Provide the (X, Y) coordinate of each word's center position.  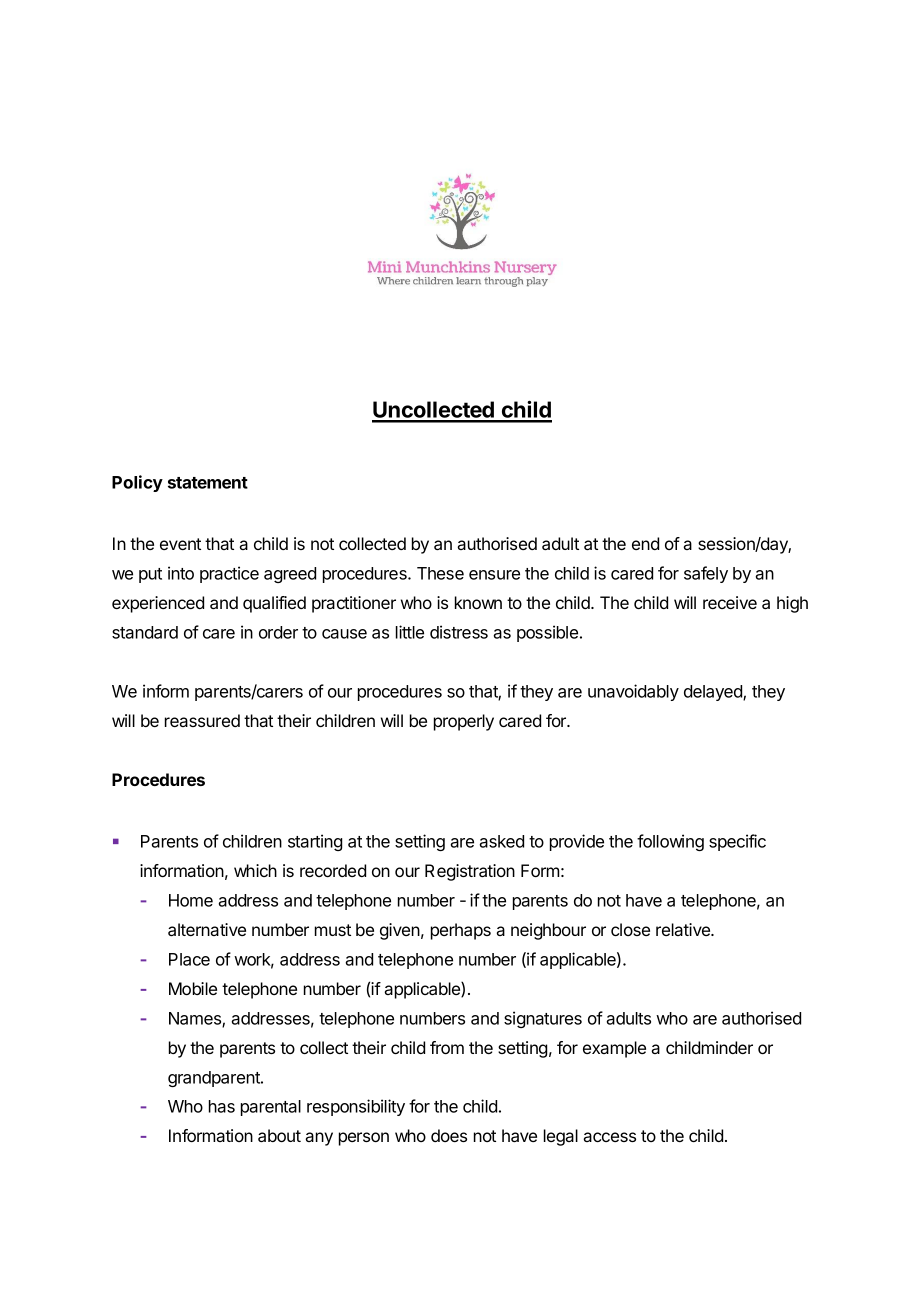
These (440, 573)
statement (208, 483)
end (645, 543)
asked (501, 841)
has (222, 1106)
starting (315, 842)
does (449, 1135)
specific (737, 842)
